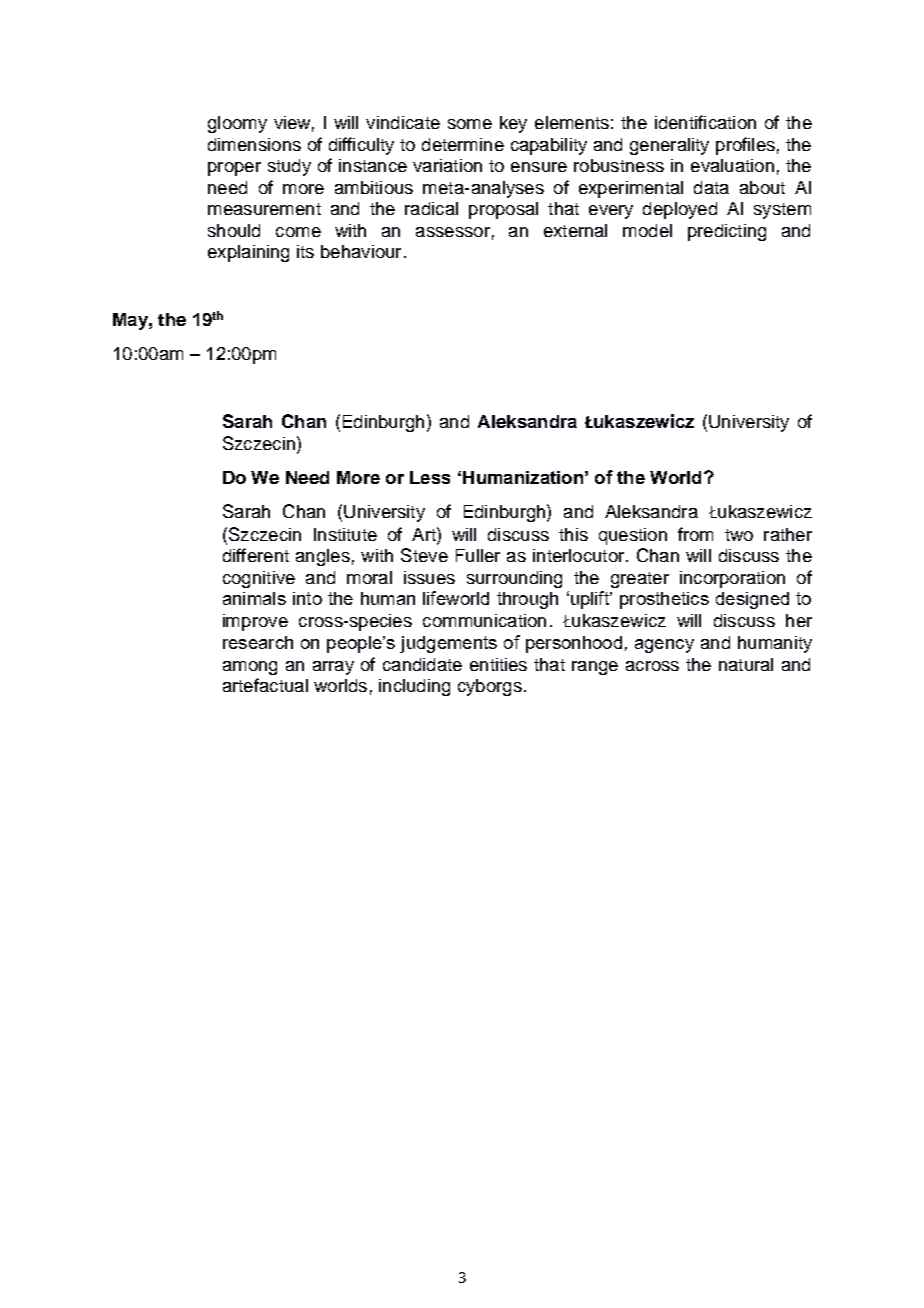 Image resolution: width=924 pixels, height=1308 pixels. I want to click on key, so click(513, 124).
